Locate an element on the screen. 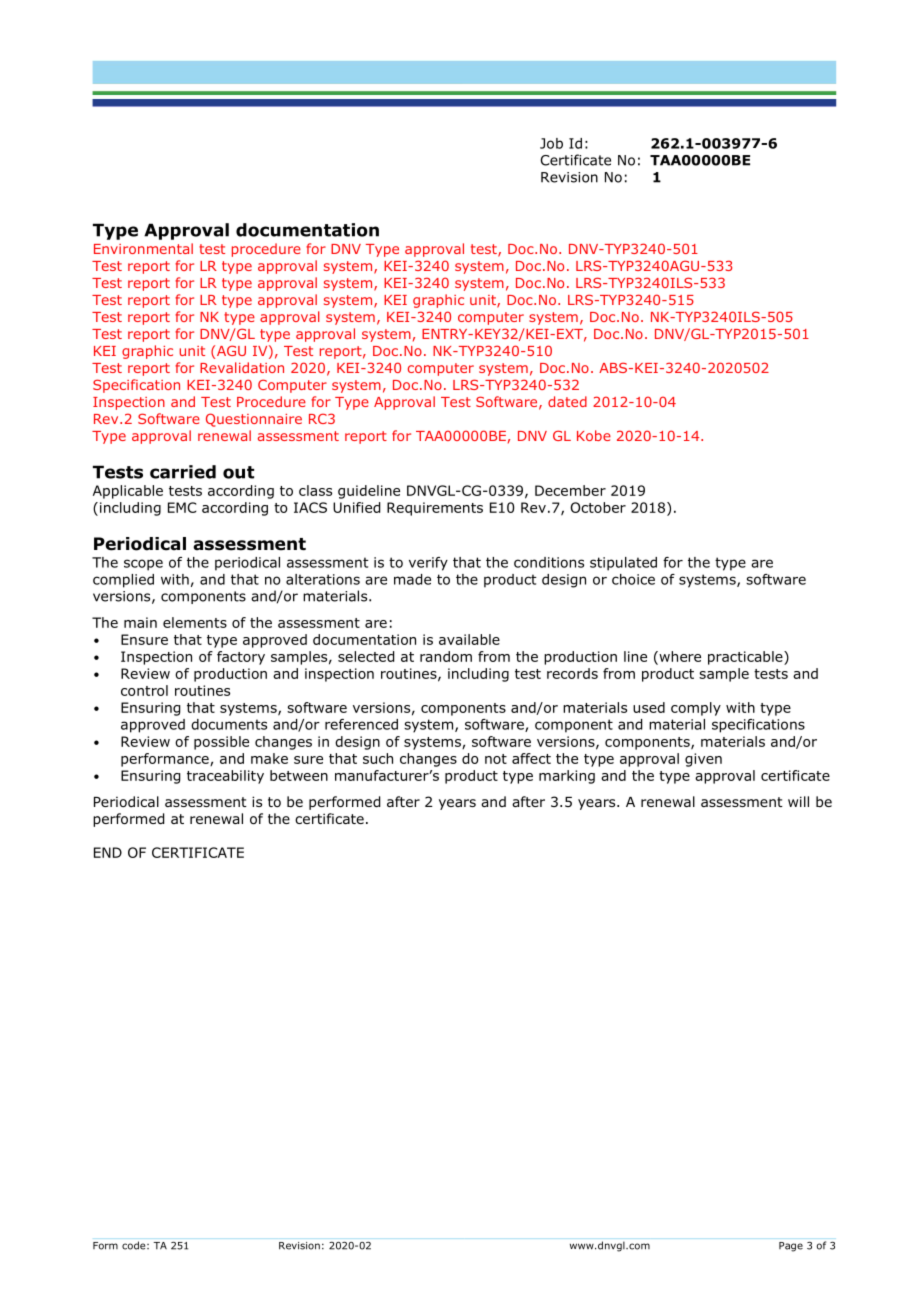 The height and width of the screenshot is (1308, 924). Page is located at coordinates (791, 1247).
